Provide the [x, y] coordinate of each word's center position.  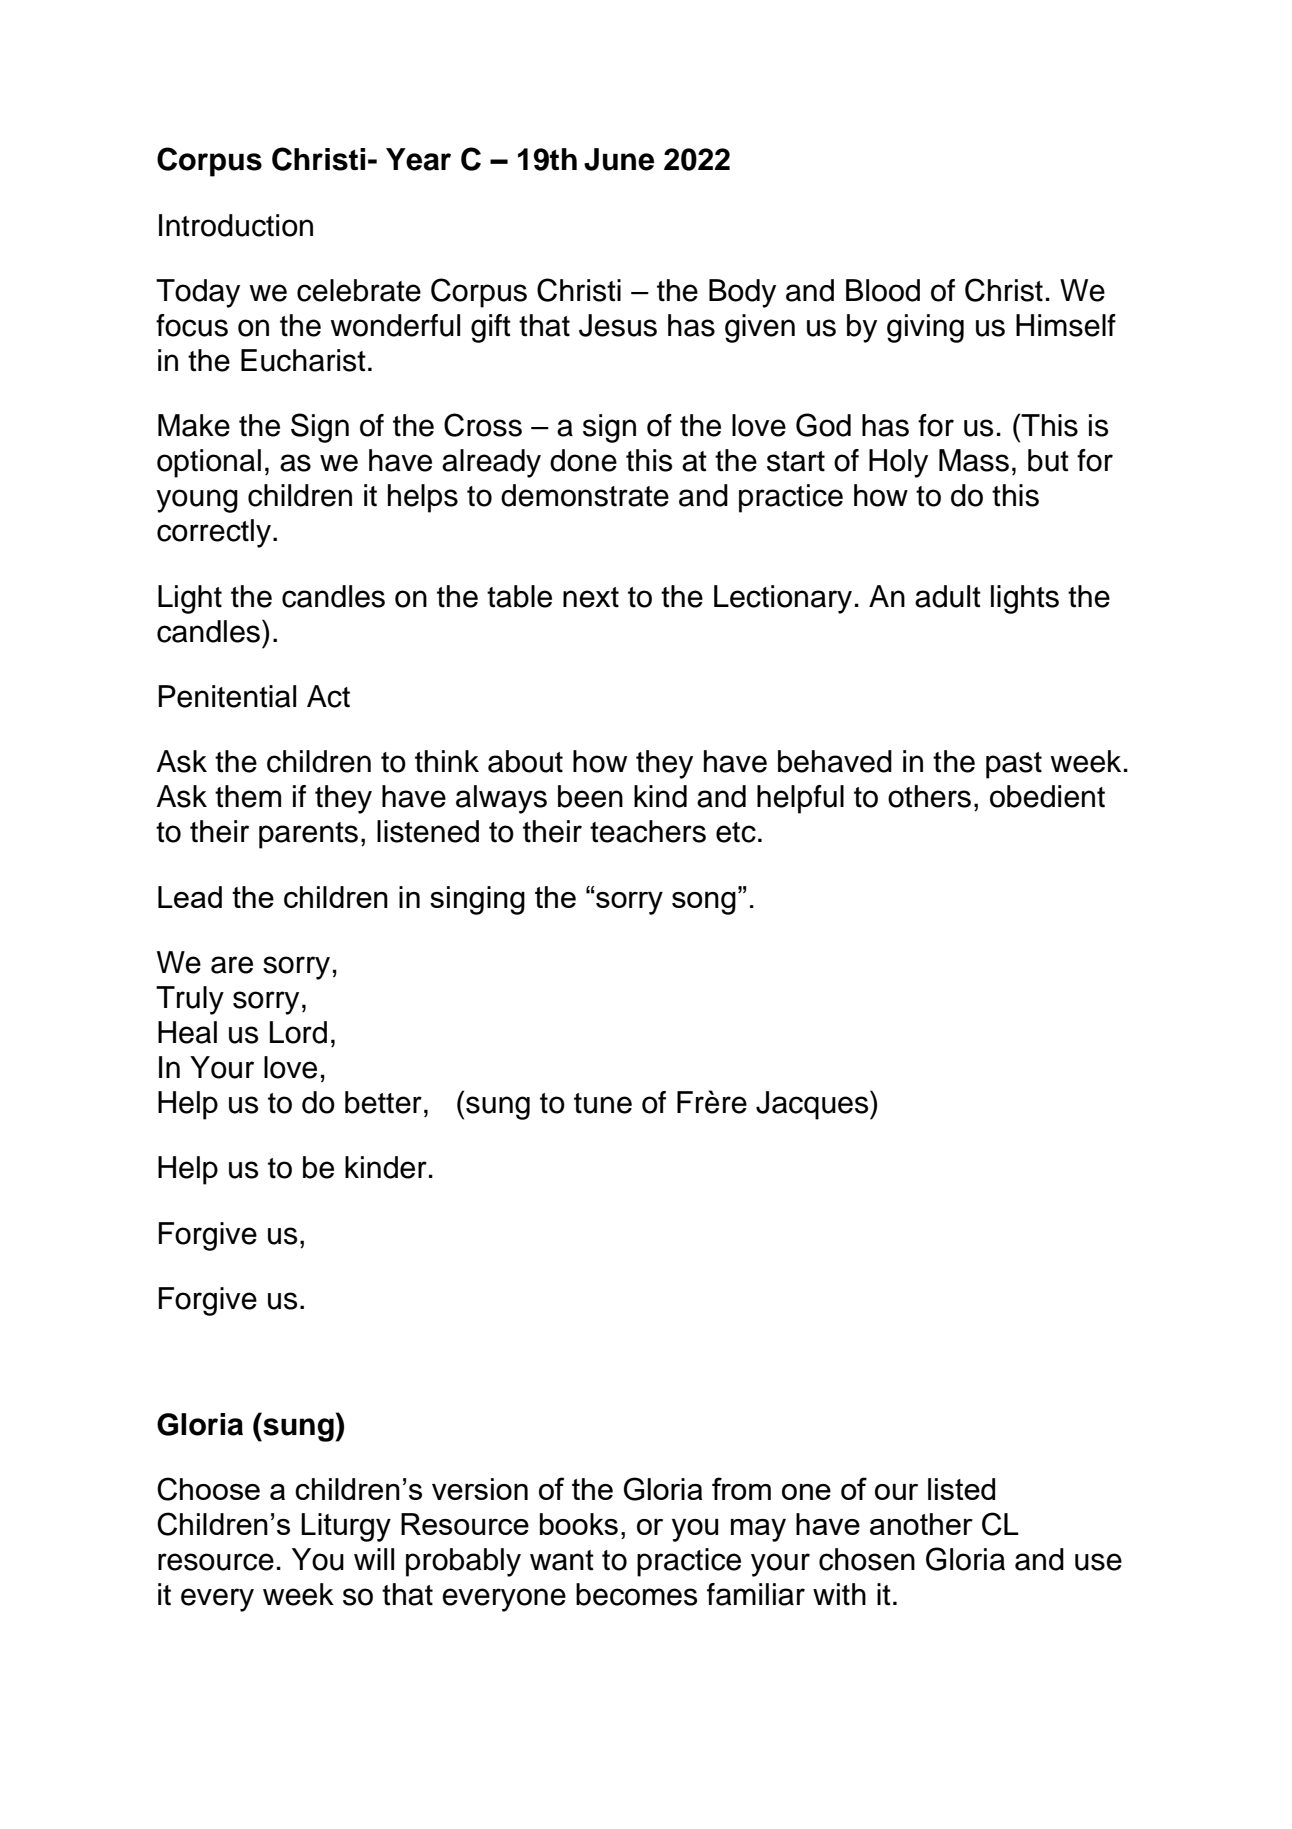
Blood [883, 290]
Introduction [236, 225]
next [591, 597]
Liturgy [346, 1527]
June [619, 159]
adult [948, 596]
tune [603, 1103]
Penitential [227, 696]
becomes [636, 1594]
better [383, 1102]
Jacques [813, 1105]
